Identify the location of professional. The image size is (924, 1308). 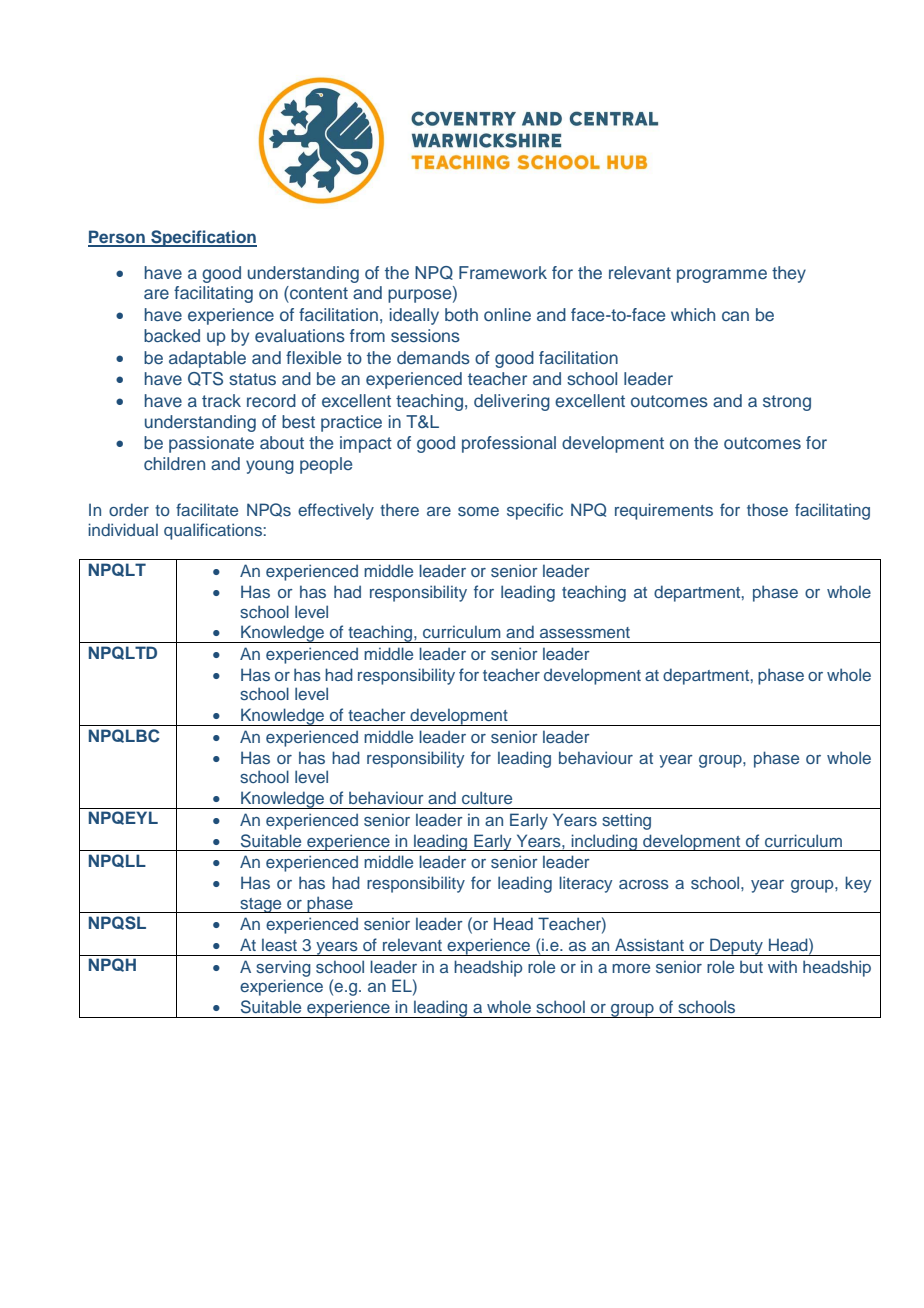
(509, 444).
